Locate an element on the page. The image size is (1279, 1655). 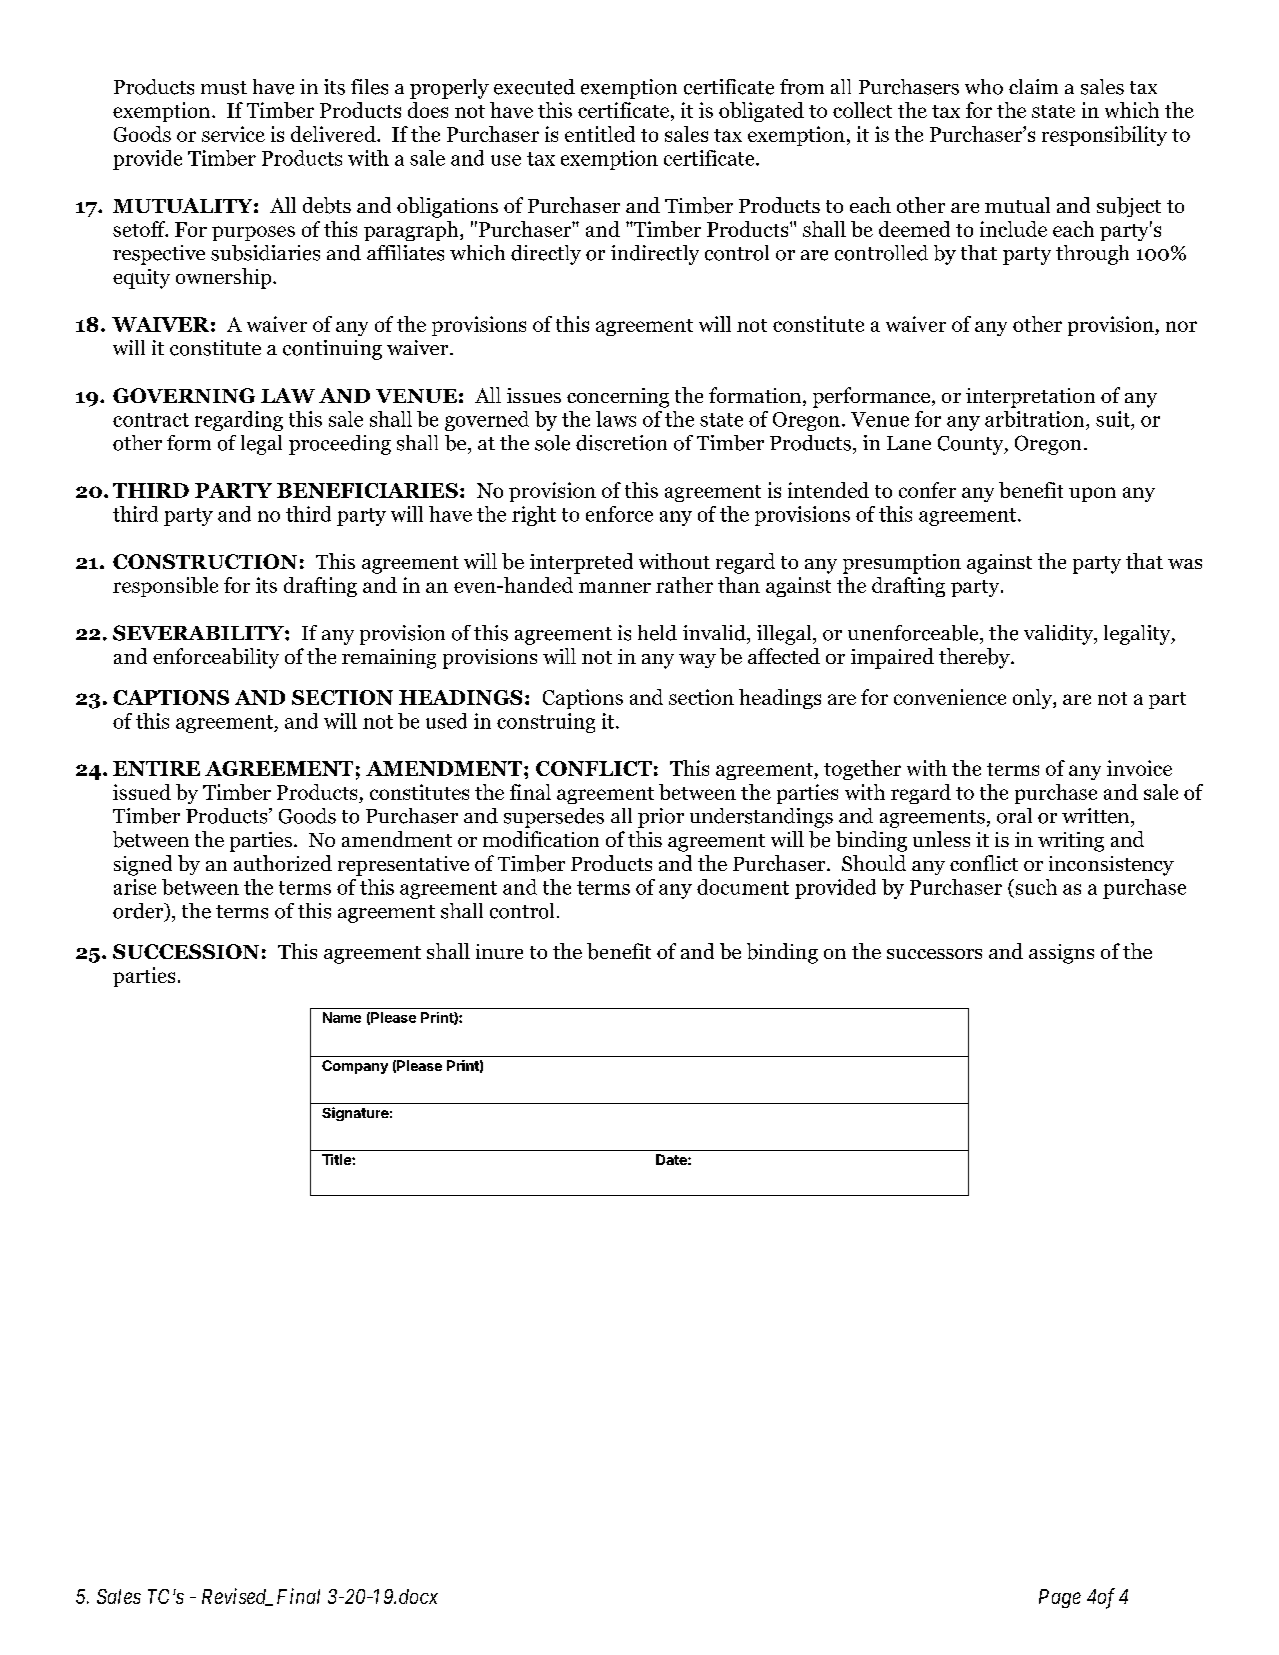
responsibility is located at coordinates (1104, 136).
